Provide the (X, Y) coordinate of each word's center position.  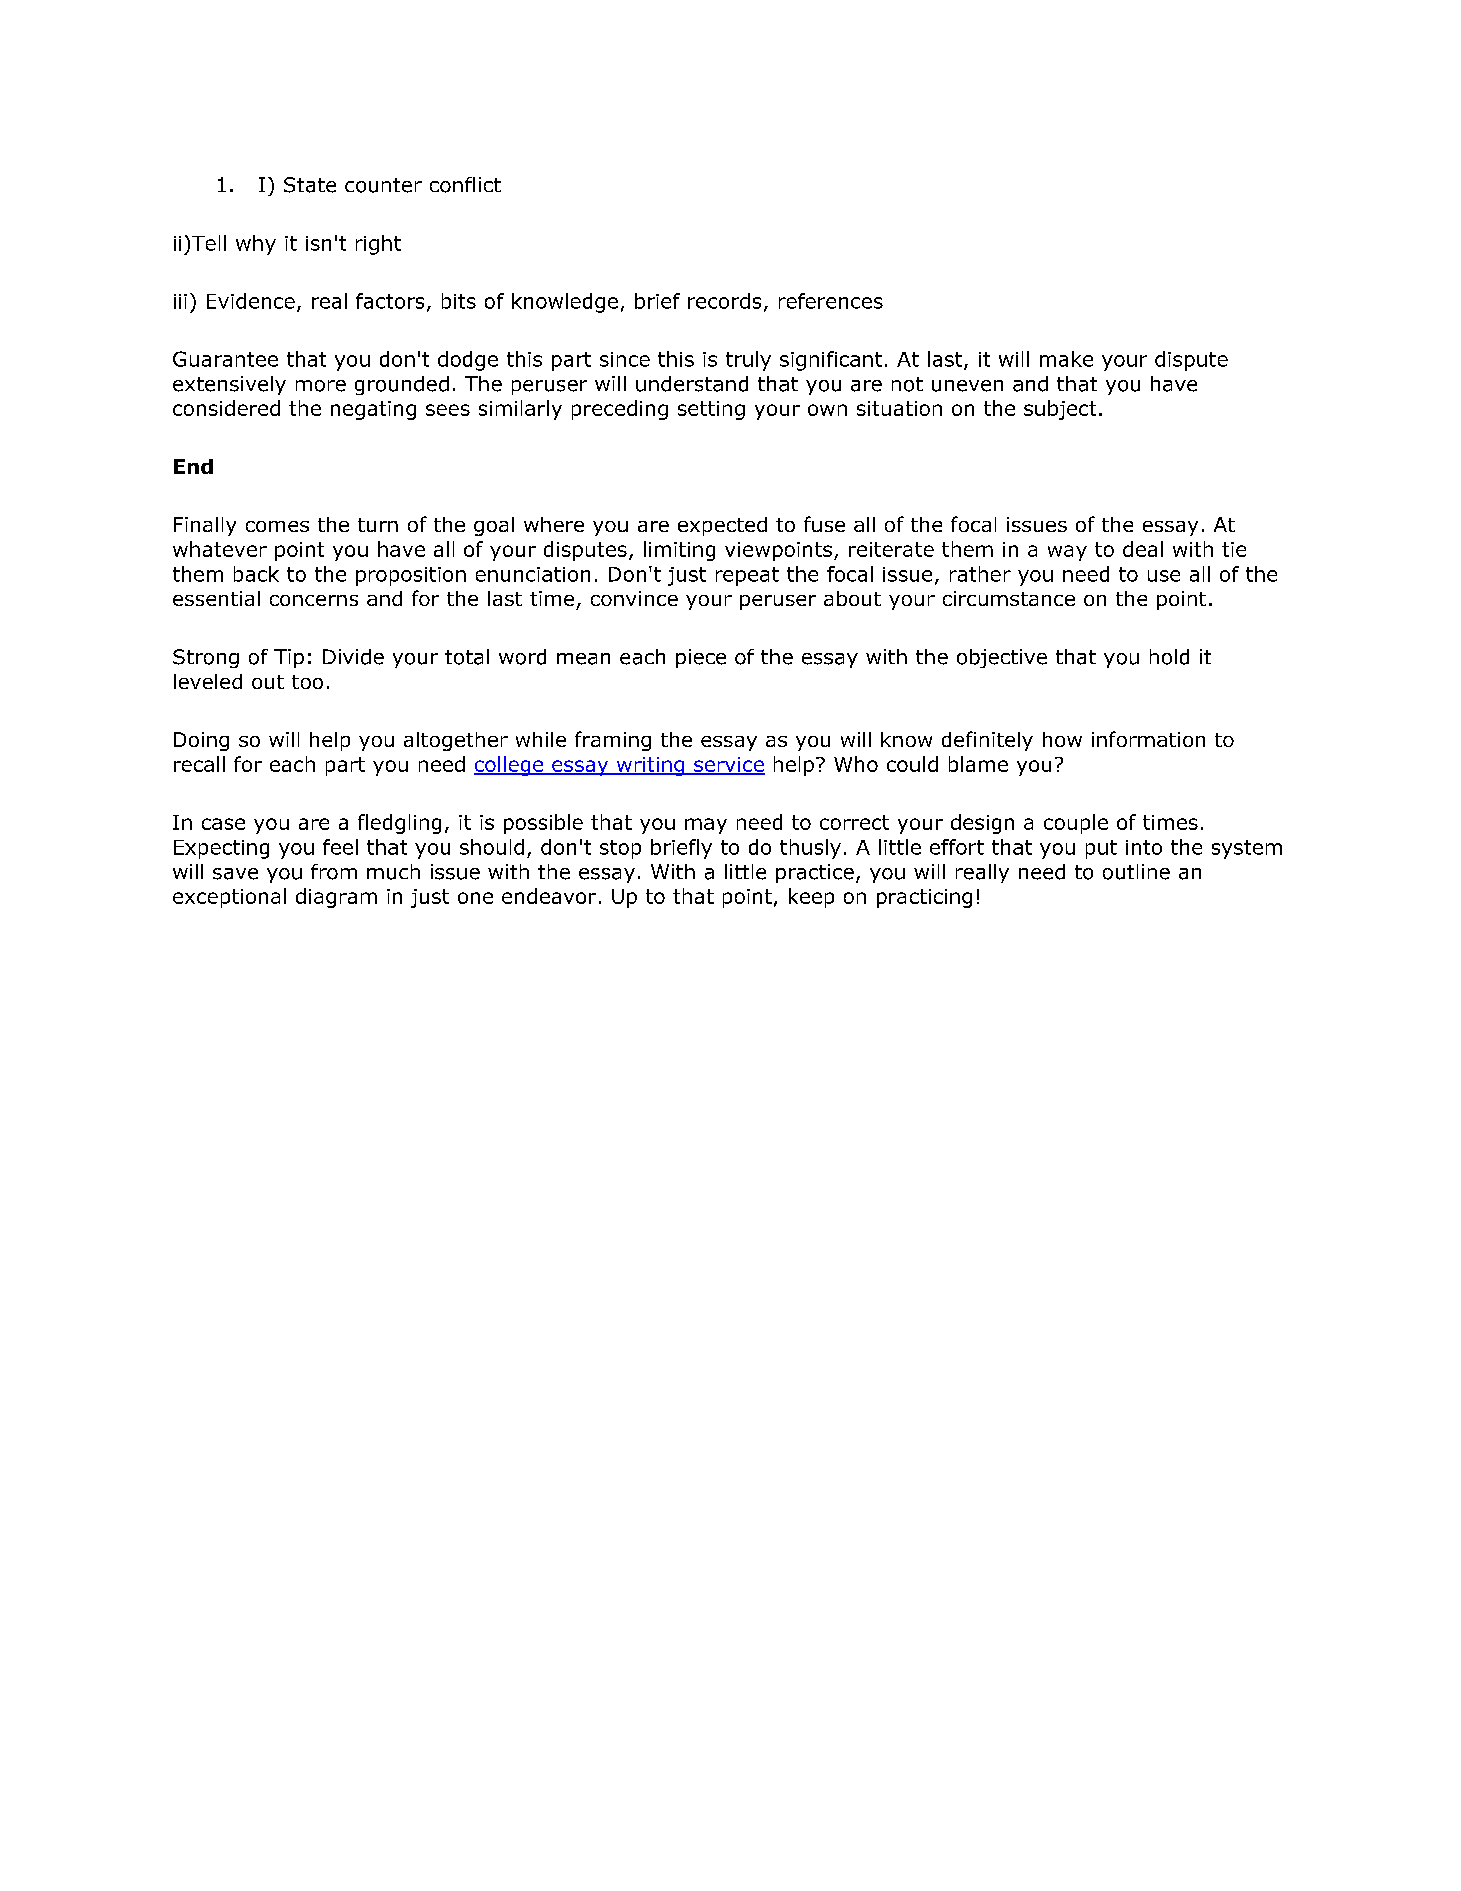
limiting (679, 551)
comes (277, 526)
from (334, 872)
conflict (465, 185)
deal (1143, 549)
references (831, 301)
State (310, 185)
